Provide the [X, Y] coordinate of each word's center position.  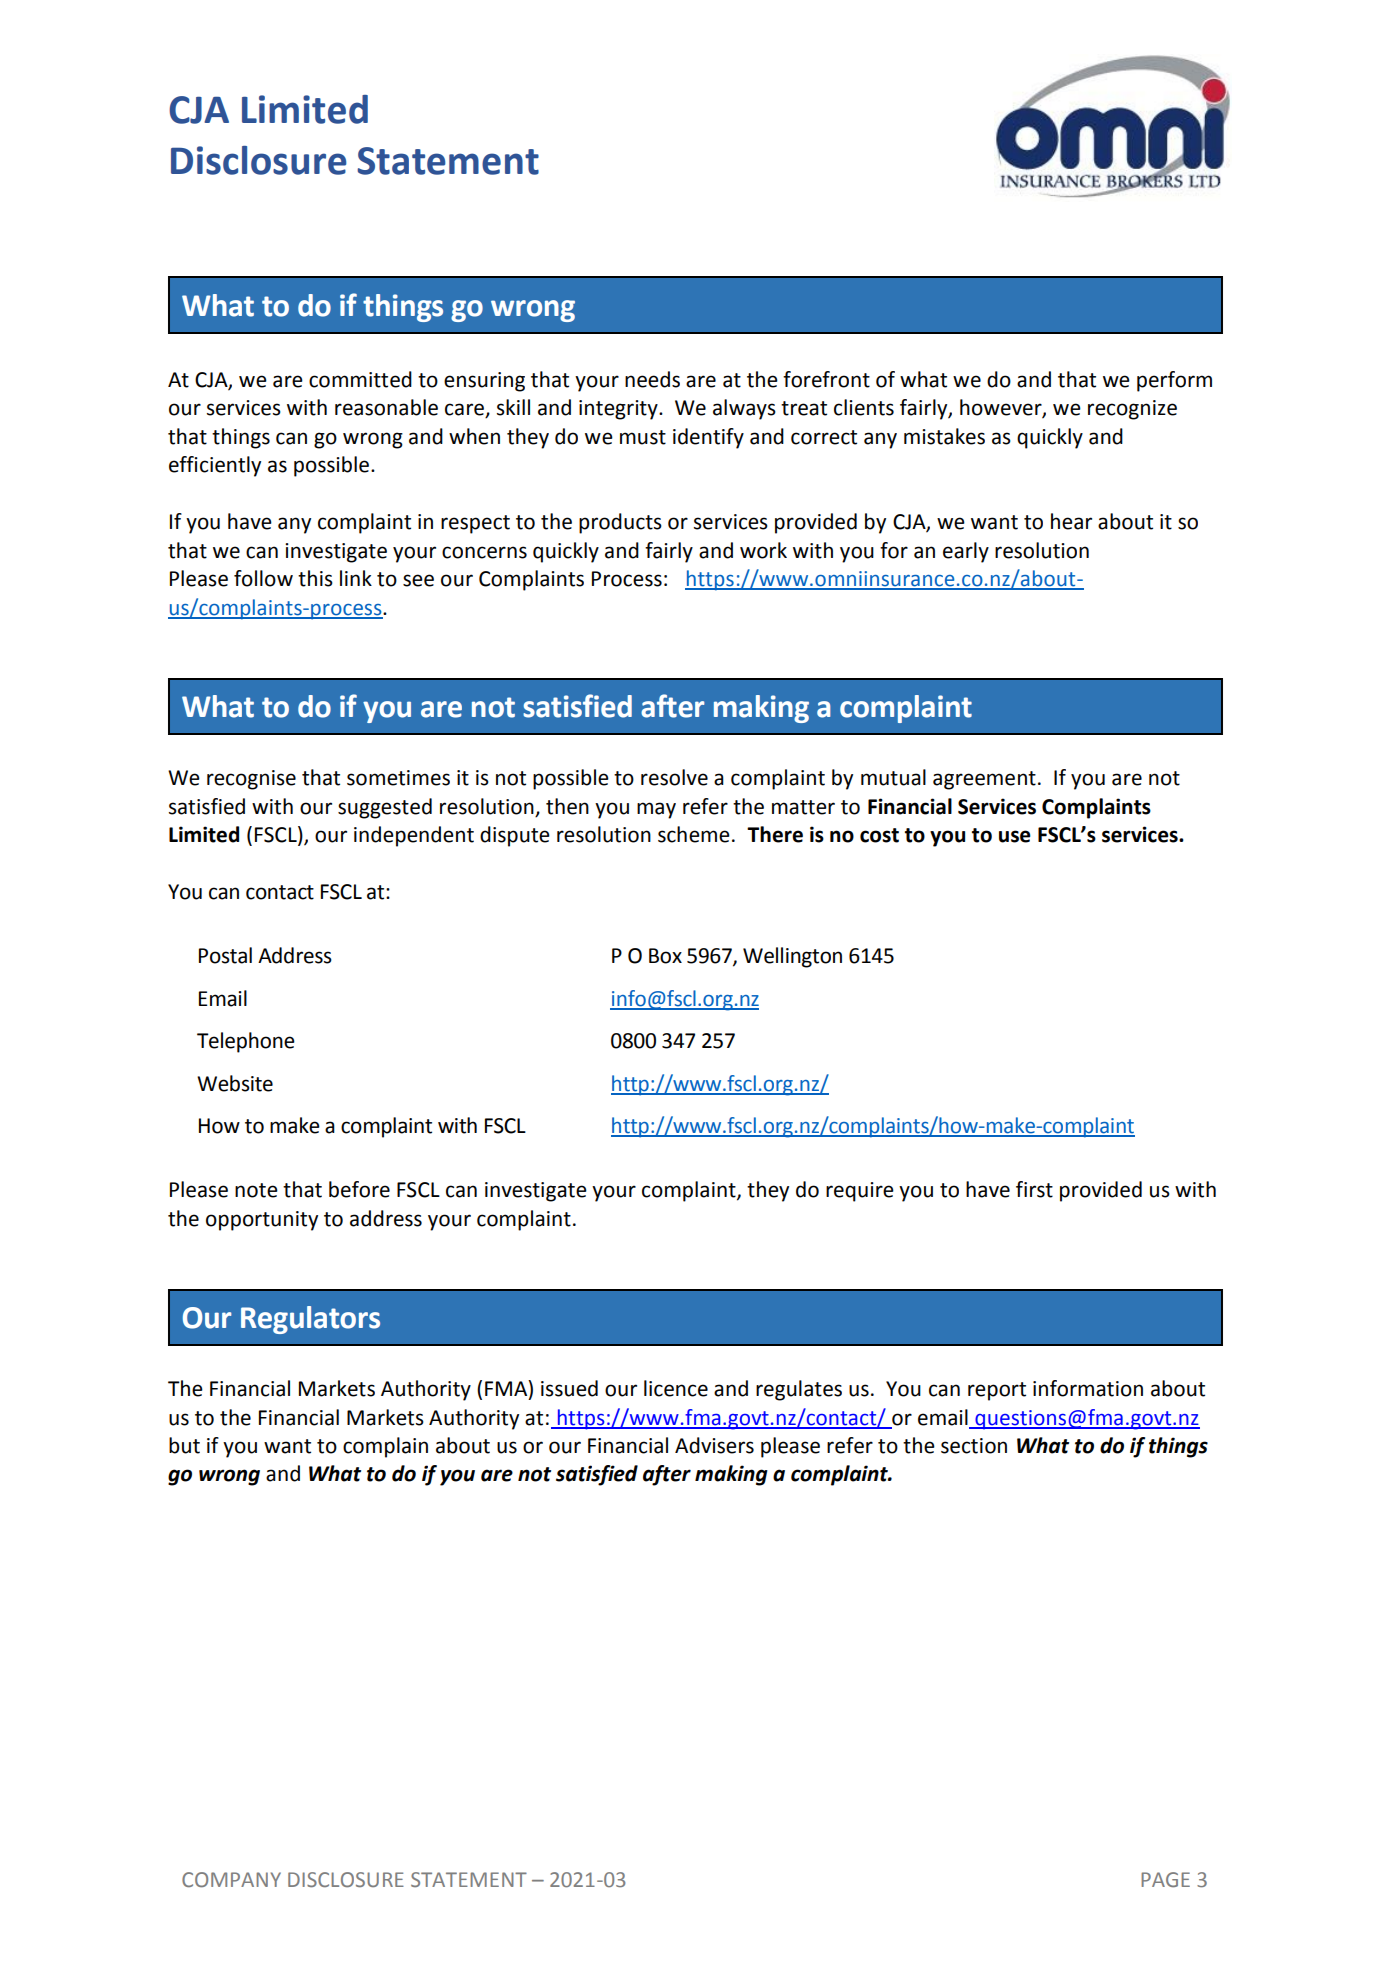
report [997, 1391]
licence [676, 1388]
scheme [694, 834]
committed [360, 379]
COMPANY [231, 1880]
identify [708, 438]
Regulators [310, 1320]
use [1015, 836]
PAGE [1165, 1879]
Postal [225, 955]
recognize [1132, 410]
